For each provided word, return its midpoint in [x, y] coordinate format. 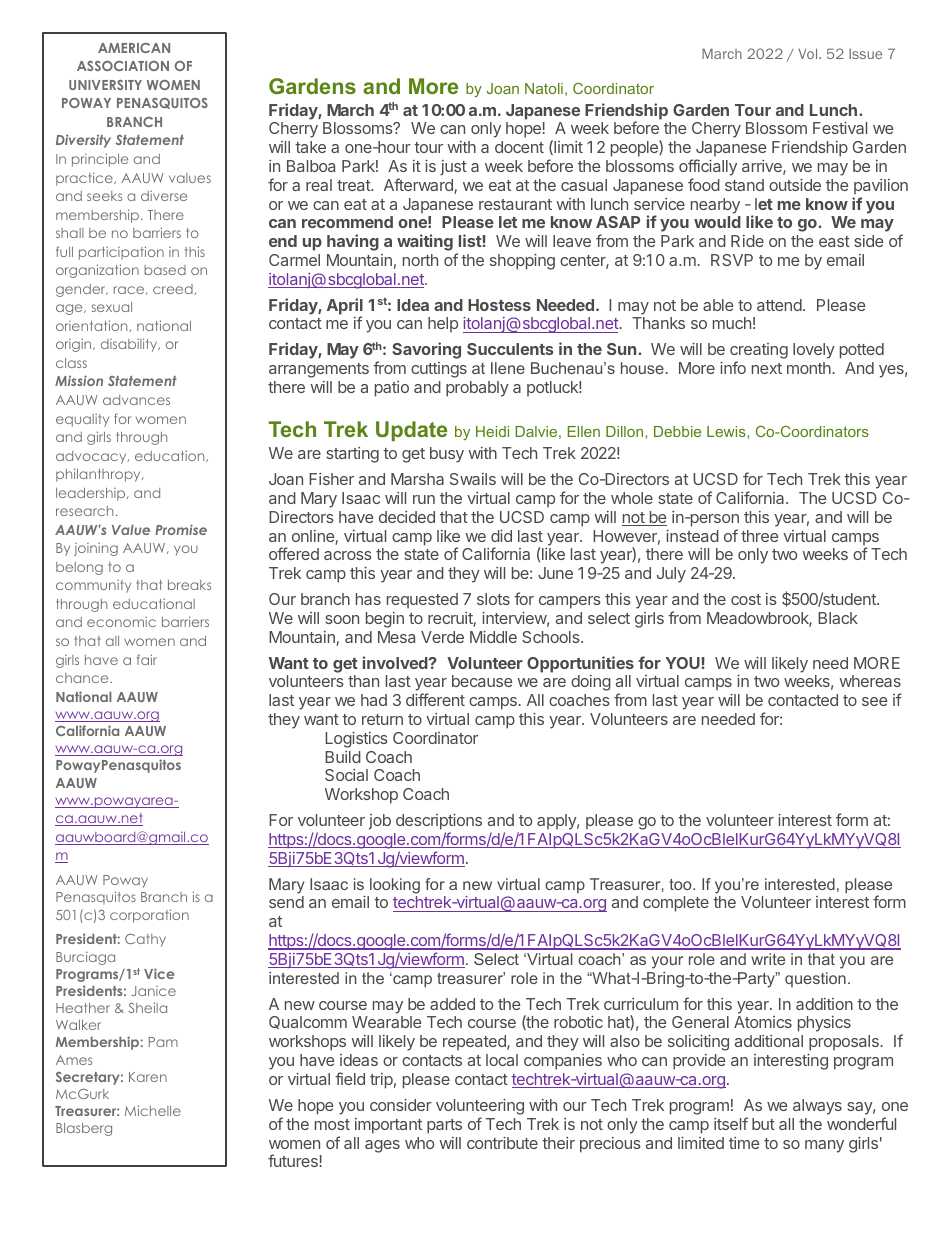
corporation [149, 916]
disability [130, 345]
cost [746, 599]
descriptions [439, 823]
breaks [189, 585]
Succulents [510, 349]
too [681, 884]
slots [493, 599]
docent [519, 147]
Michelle [153, 1110]
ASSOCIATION [123, 66]
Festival [840, 128]
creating [759, 352]
